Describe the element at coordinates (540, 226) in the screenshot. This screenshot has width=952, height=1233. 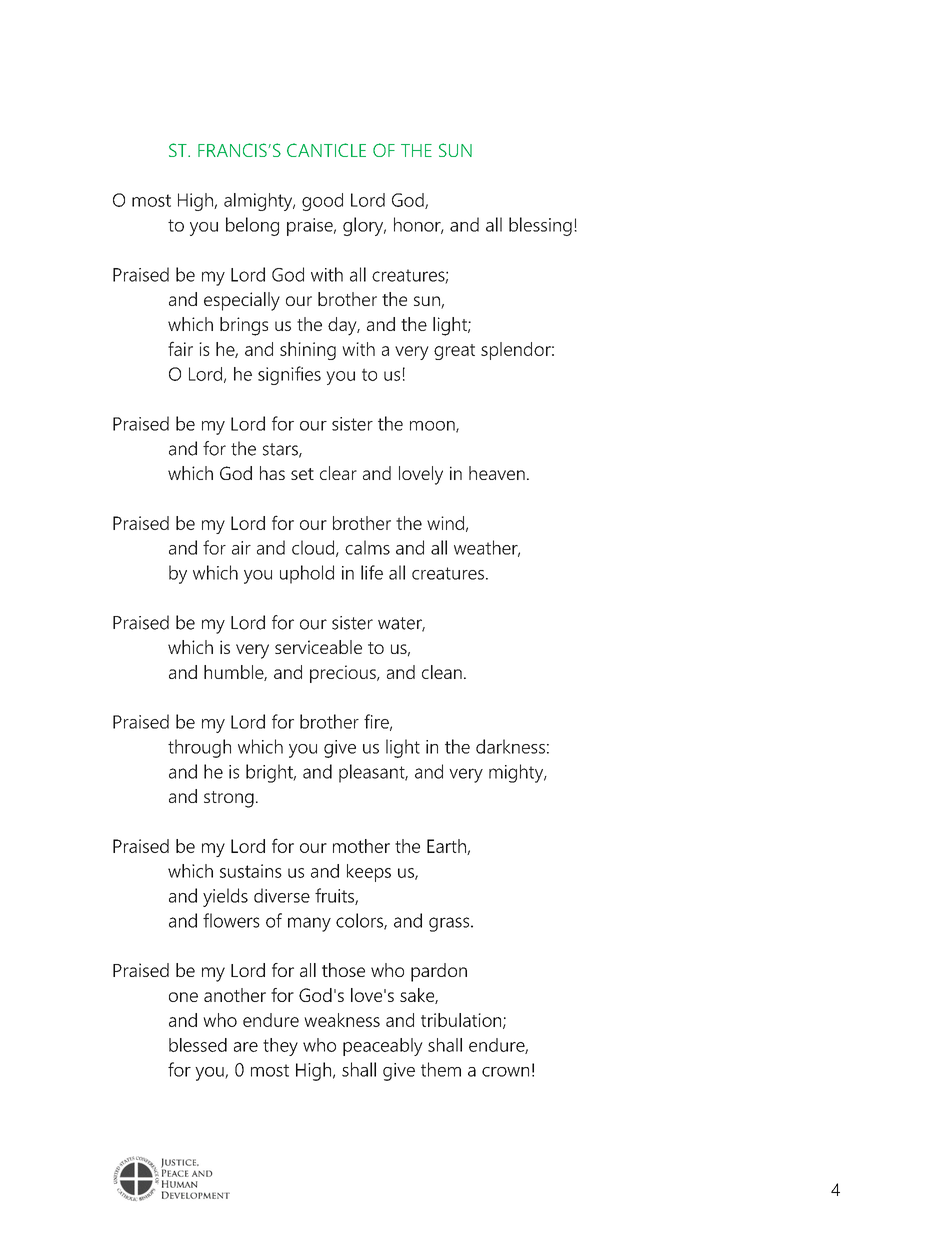
I see `blessing` at that location.
